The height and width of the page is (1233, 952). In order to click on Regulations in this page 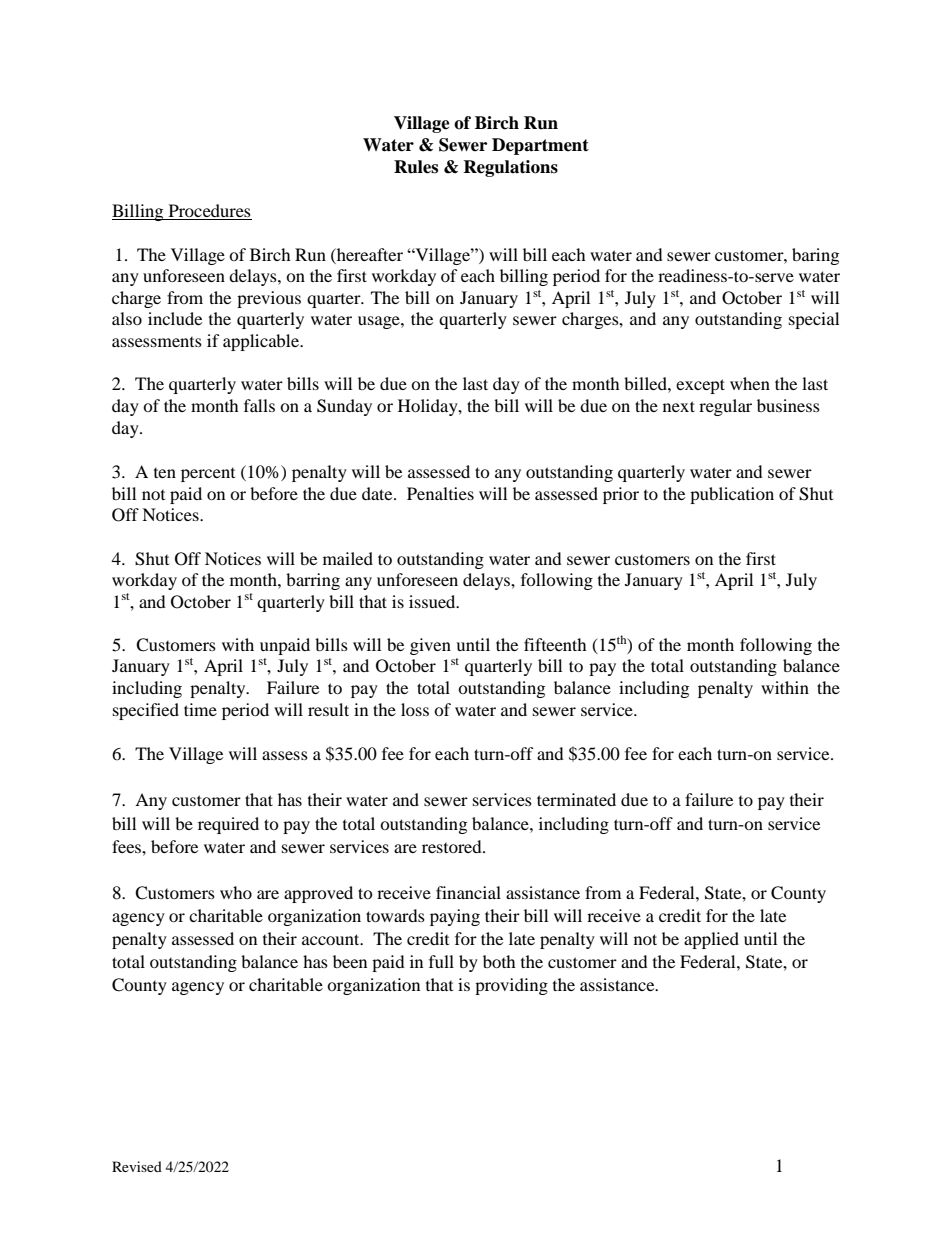, I will do `click(510, 168)`.
